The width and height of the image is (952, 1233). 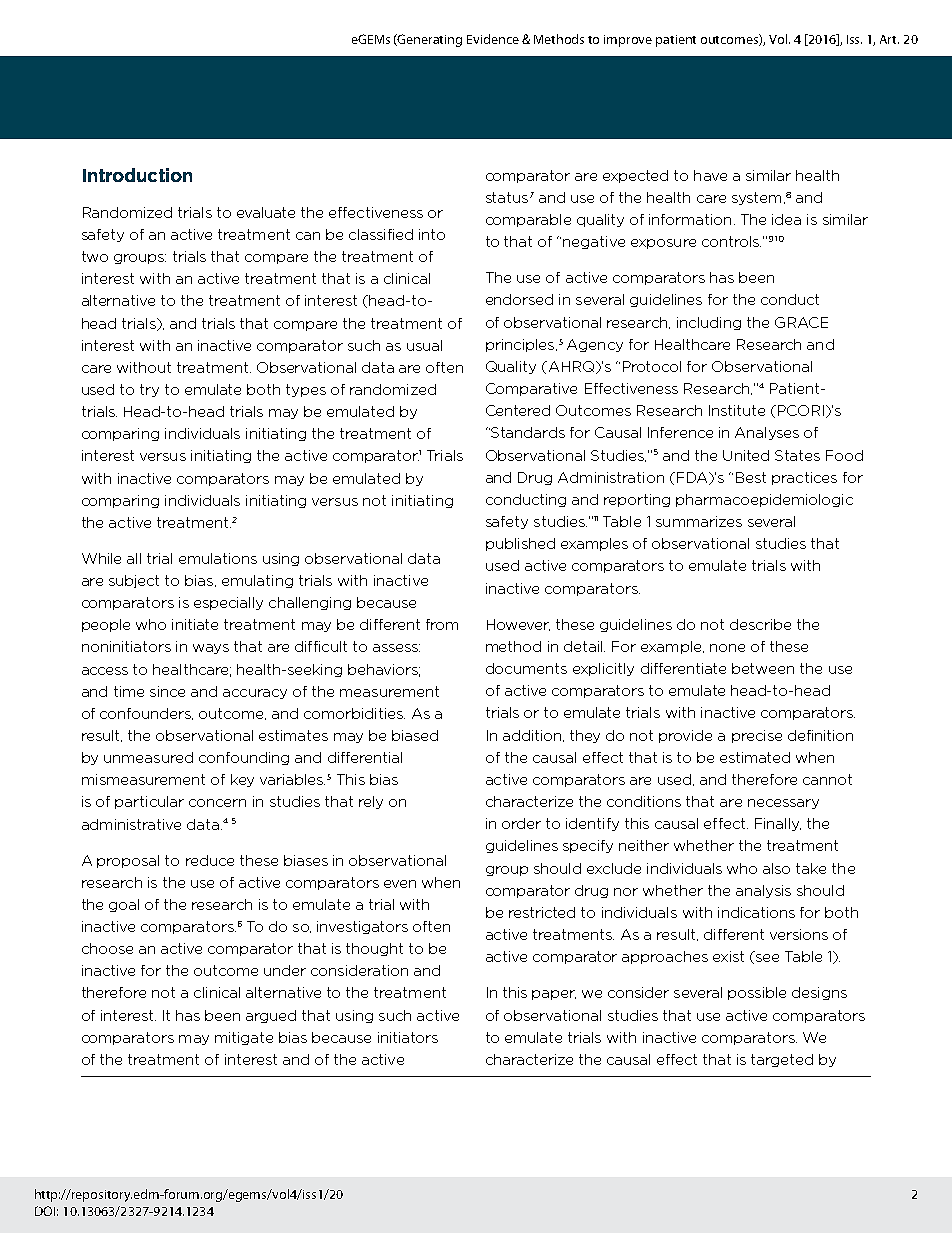 I want to click on paper, so click(x=554, y=995).
